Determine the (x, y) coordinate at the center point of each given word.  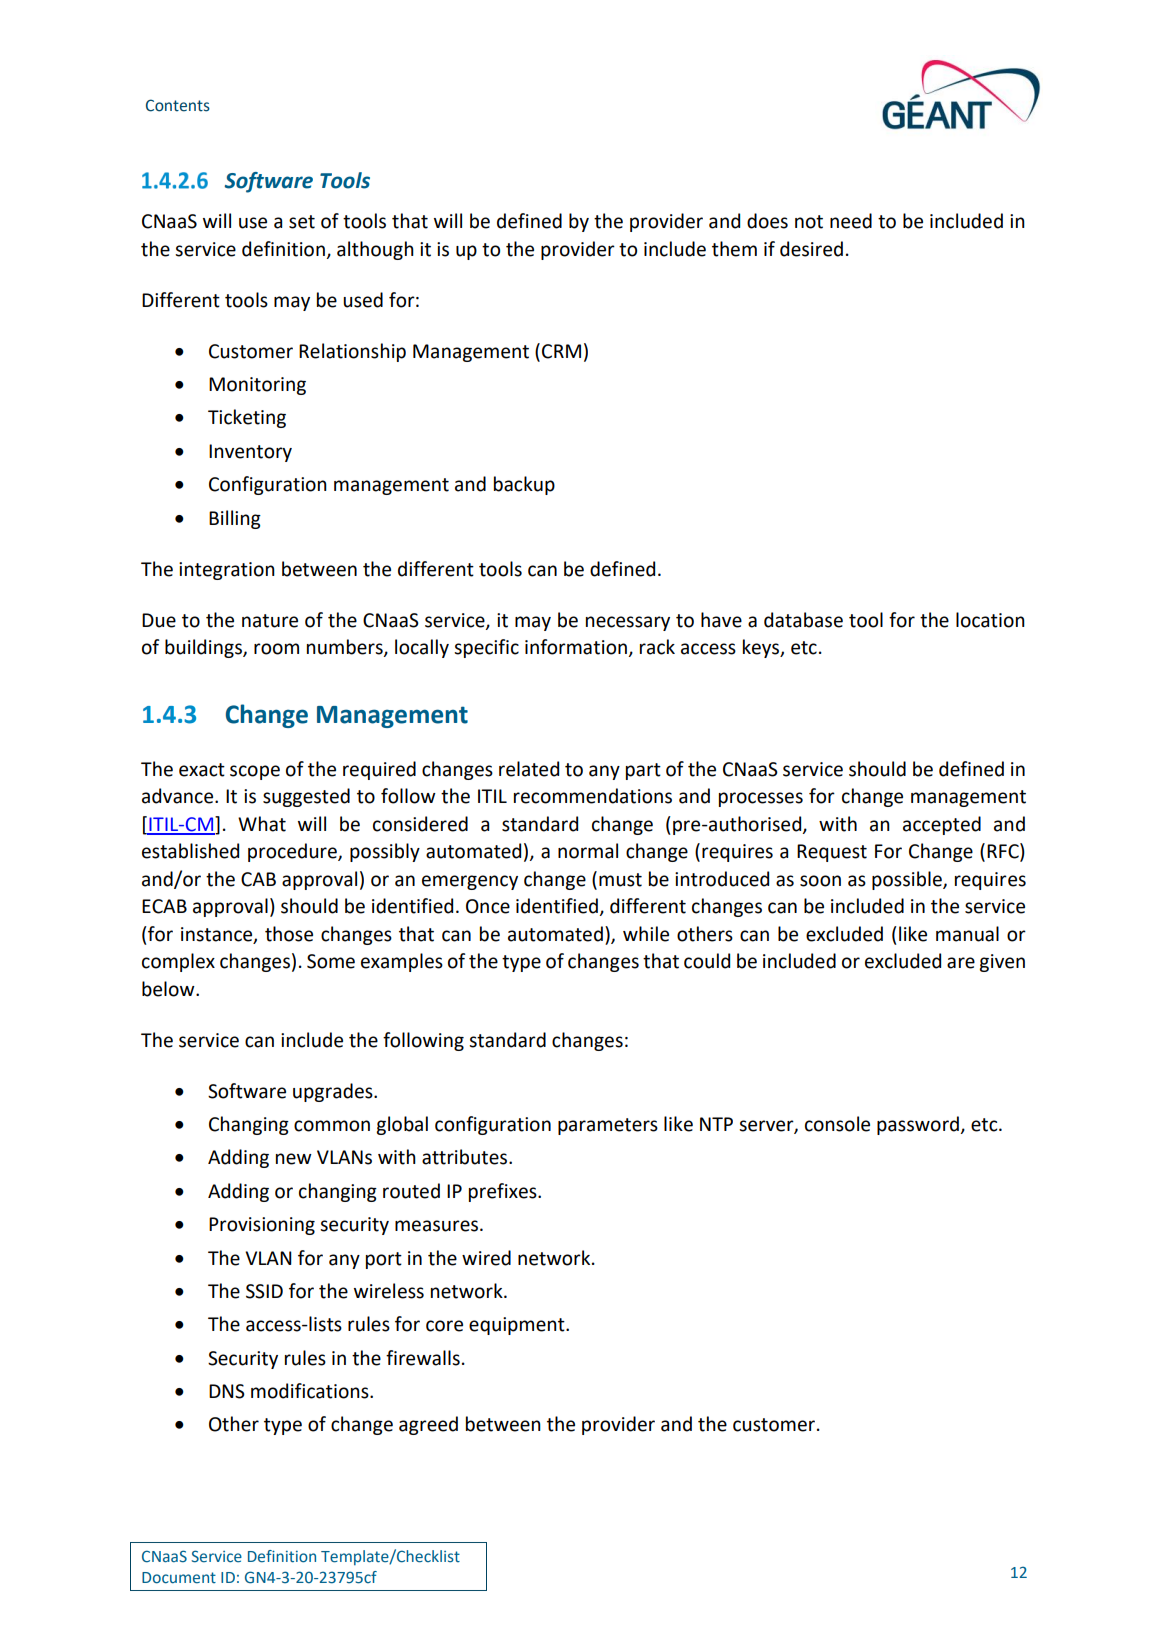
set (302, 222)
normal (588, 851)
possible (908, 880)
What (262, 824)
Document (179, 1578)
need (851, 221)
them (734, 249)
